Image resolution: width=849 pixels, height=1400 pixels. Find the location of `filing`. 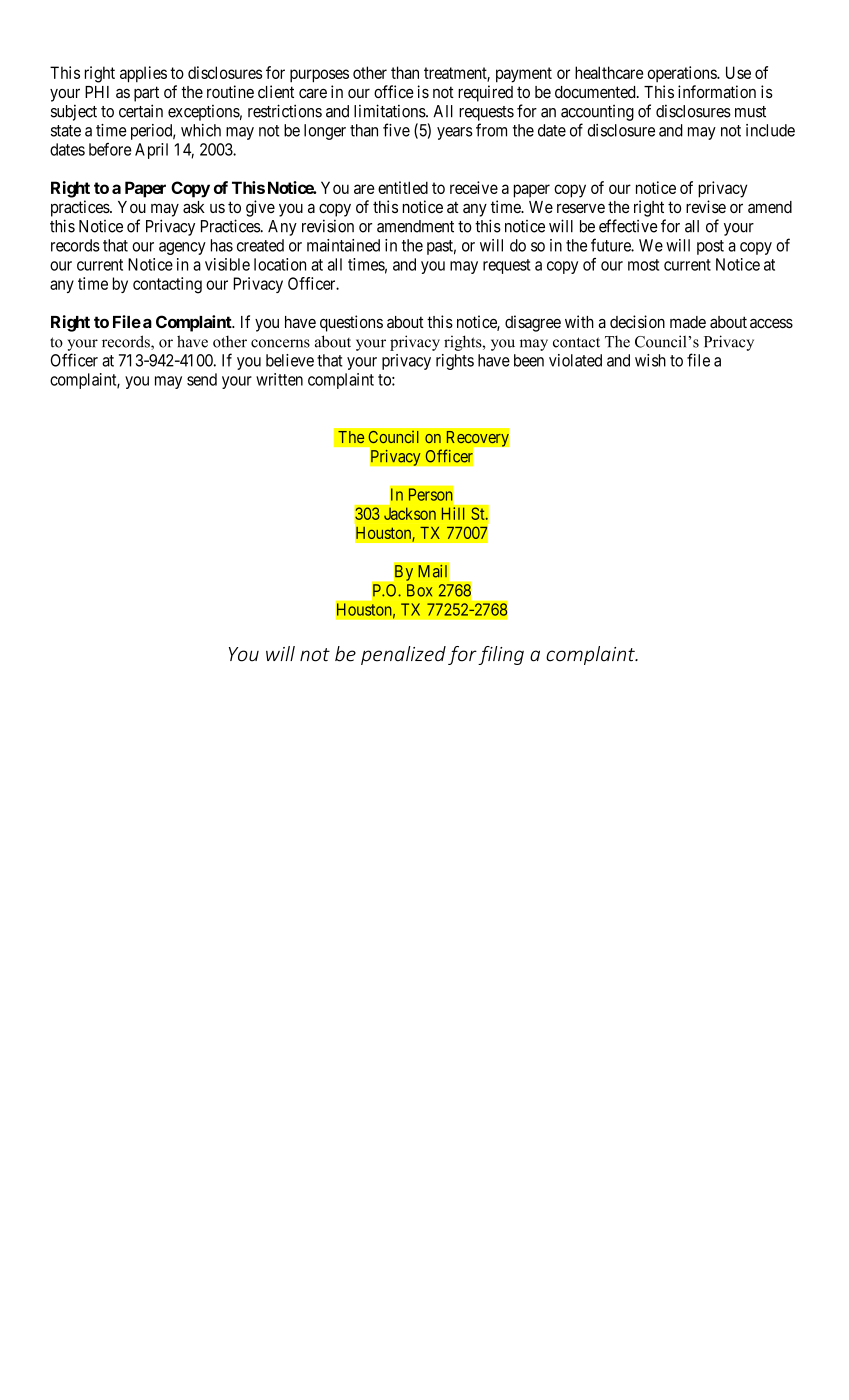

filing is located at coordinates (501, 655).
